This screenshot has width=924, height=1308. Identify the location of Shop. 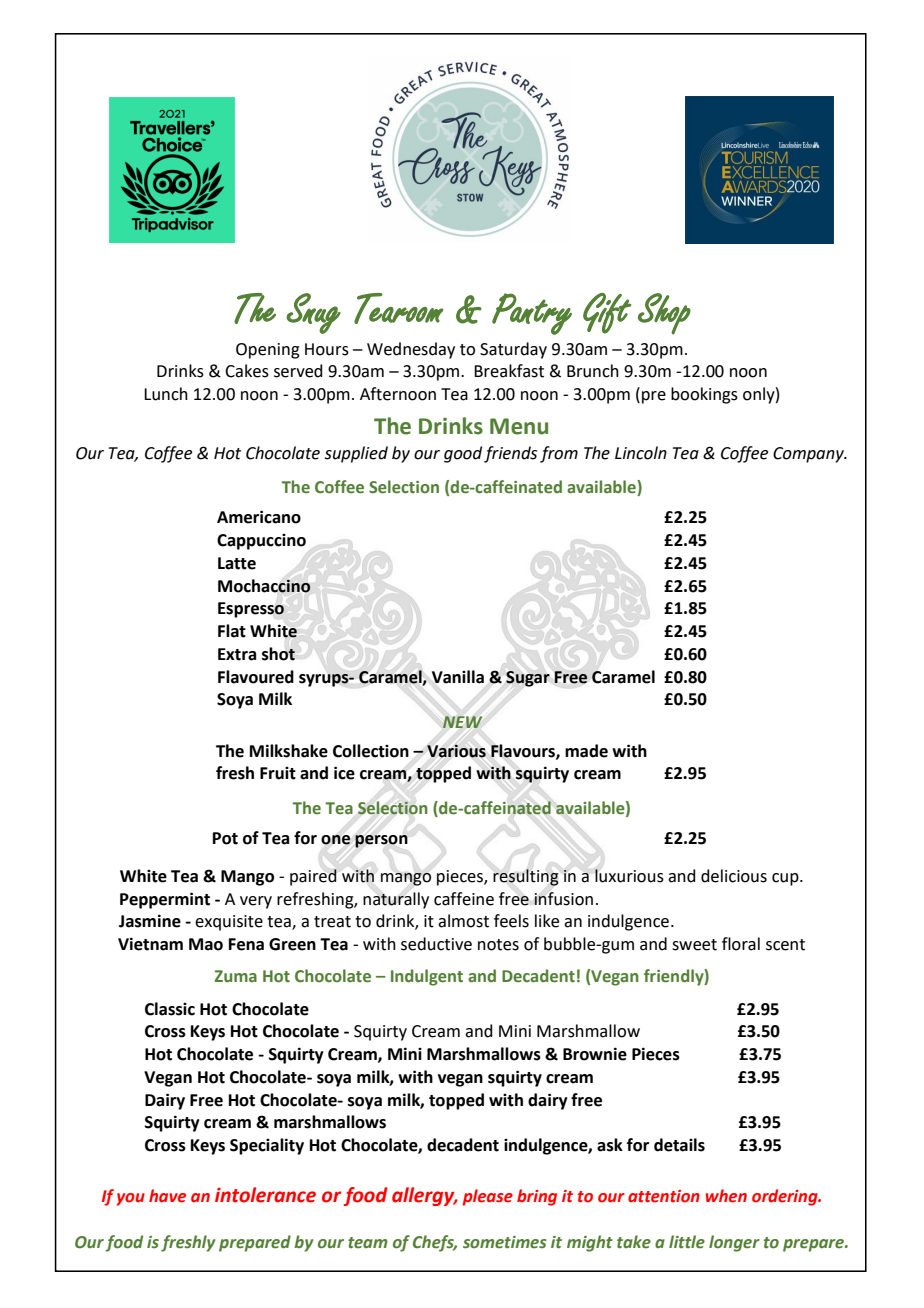
(664, 314).
